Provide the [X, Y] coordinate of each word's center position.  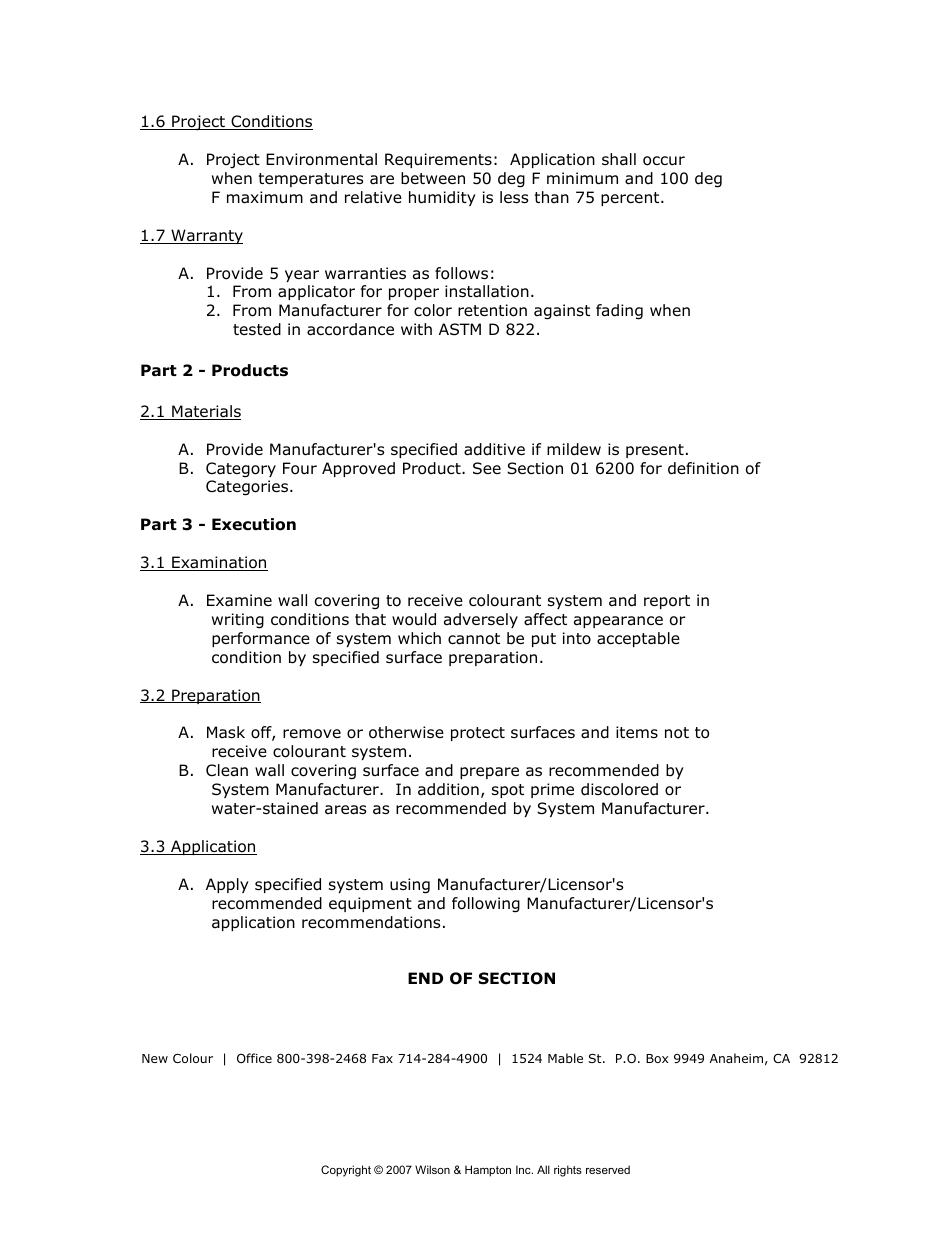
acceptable [638, 639]
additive [494, 449]
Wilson [432, 1169]
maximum [265, 197]
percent [631, 199]
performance [261, 639]
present [655, 451]
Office [254, 1058]
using [410, 886]
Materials [205, 412]
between [433, 178]
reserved [608, 1169]
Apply [227, 885]
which [419, 638]
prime [552, 790]
